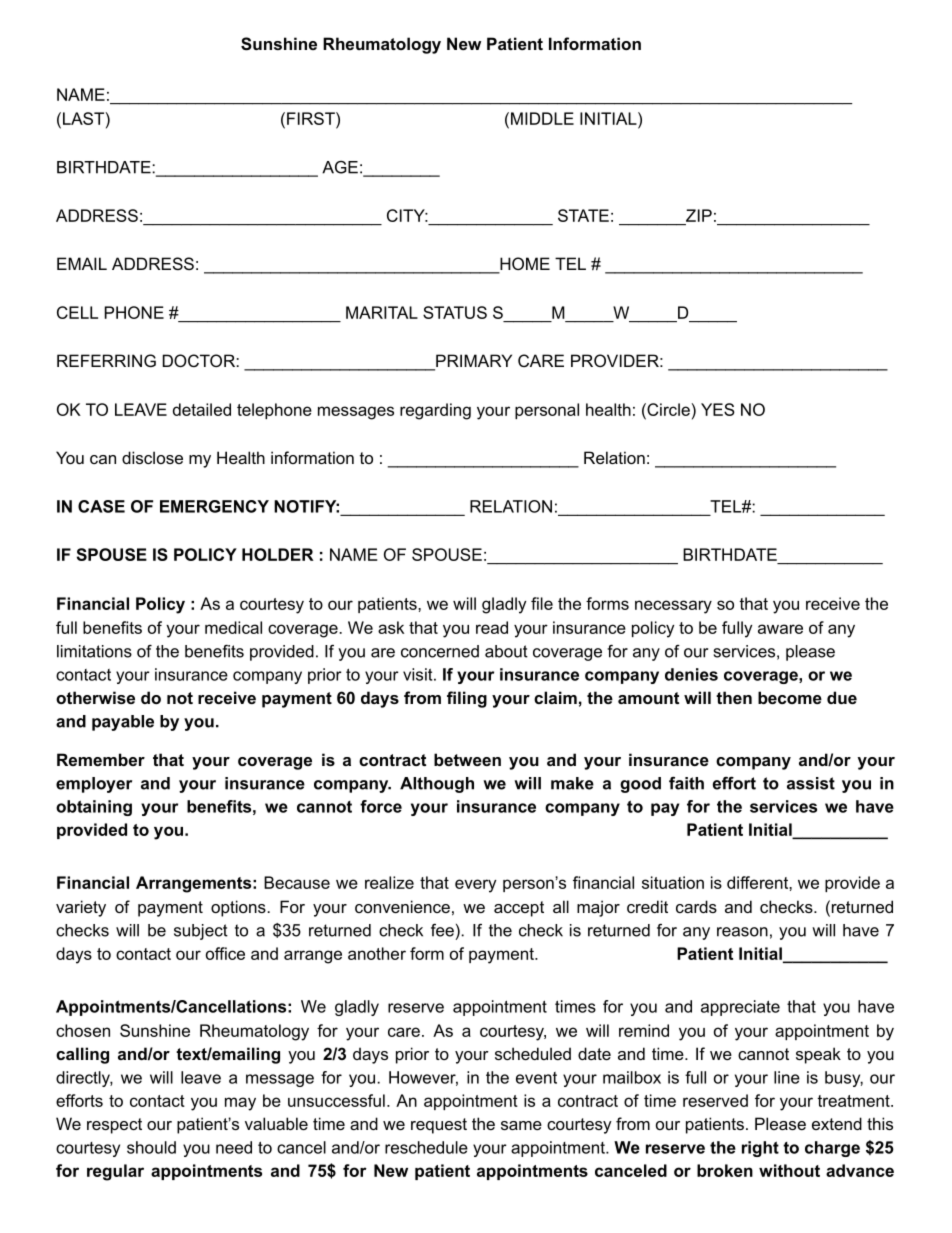  I want to click on obtaining, so click(94, 808).
